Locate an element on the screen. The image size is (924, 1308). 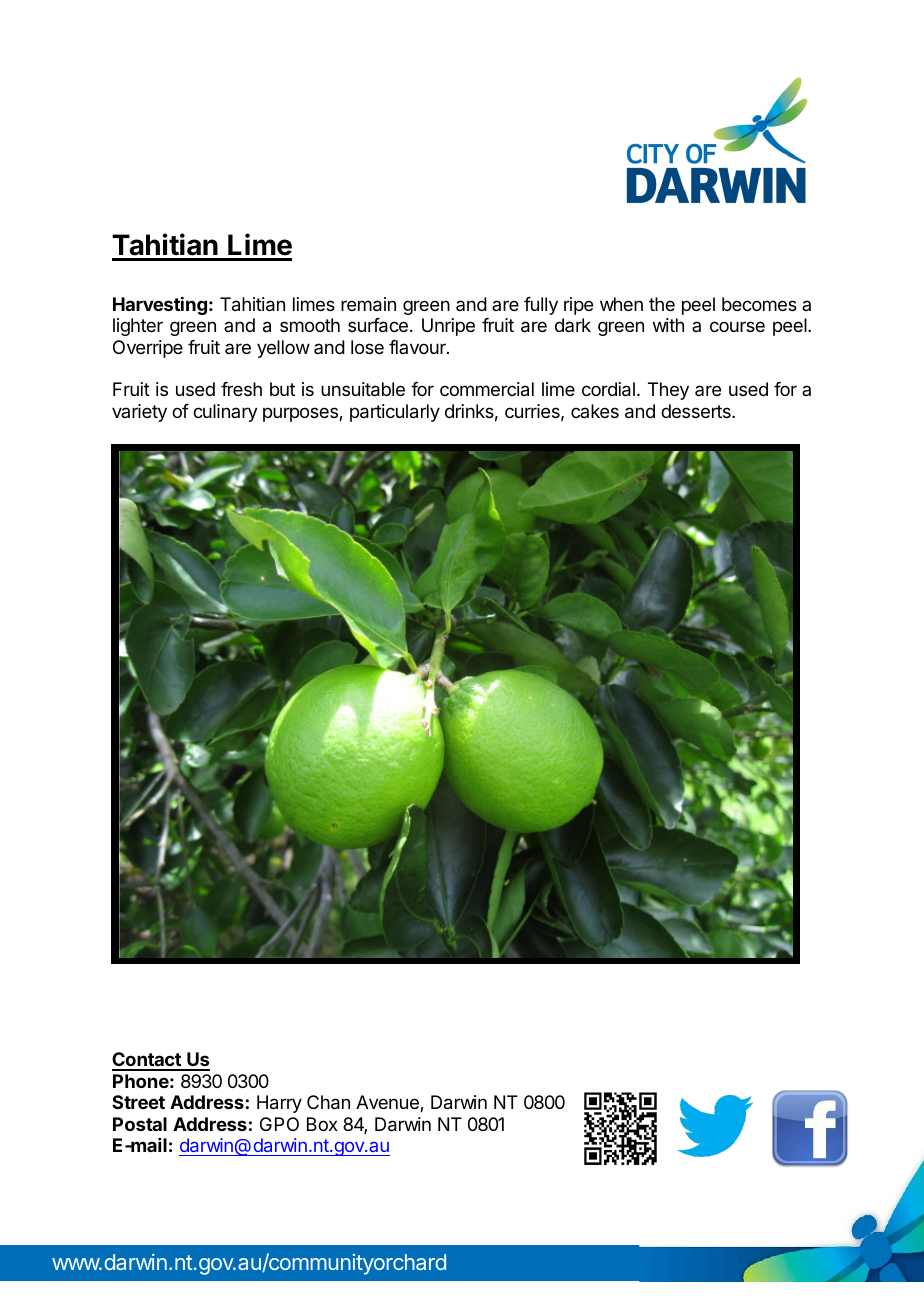
flavour is located at coordinates (418, 347).
